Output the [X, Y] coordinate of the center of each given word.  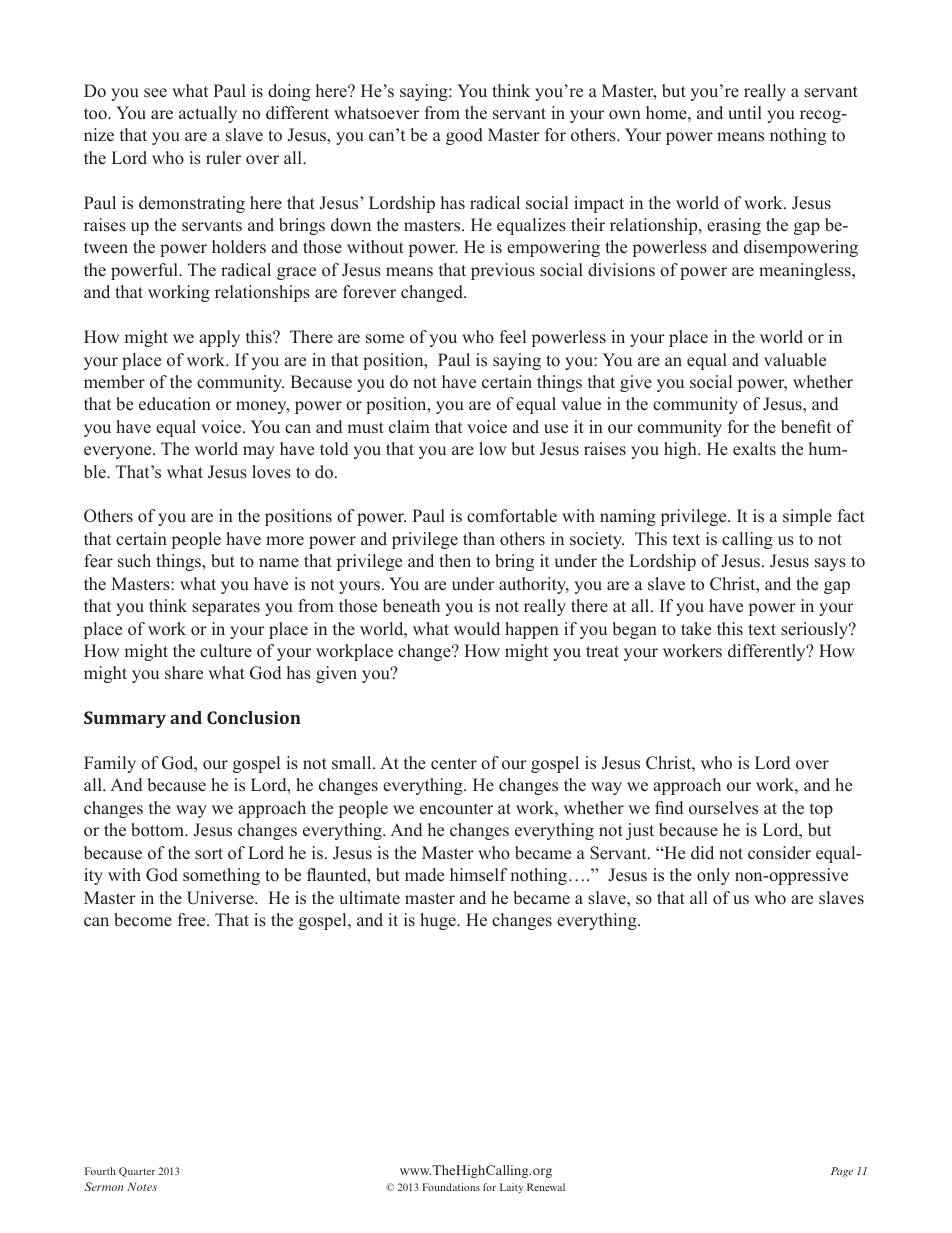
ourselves [723, 808]
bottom [159, 830]
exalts [754, 449]
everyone [119, 452]
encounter [456, 809]
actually [208, 114]
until [745, 113]
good [464, 136]
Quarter [137, 1172]
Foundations [451, 1187]
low [492, 449]
